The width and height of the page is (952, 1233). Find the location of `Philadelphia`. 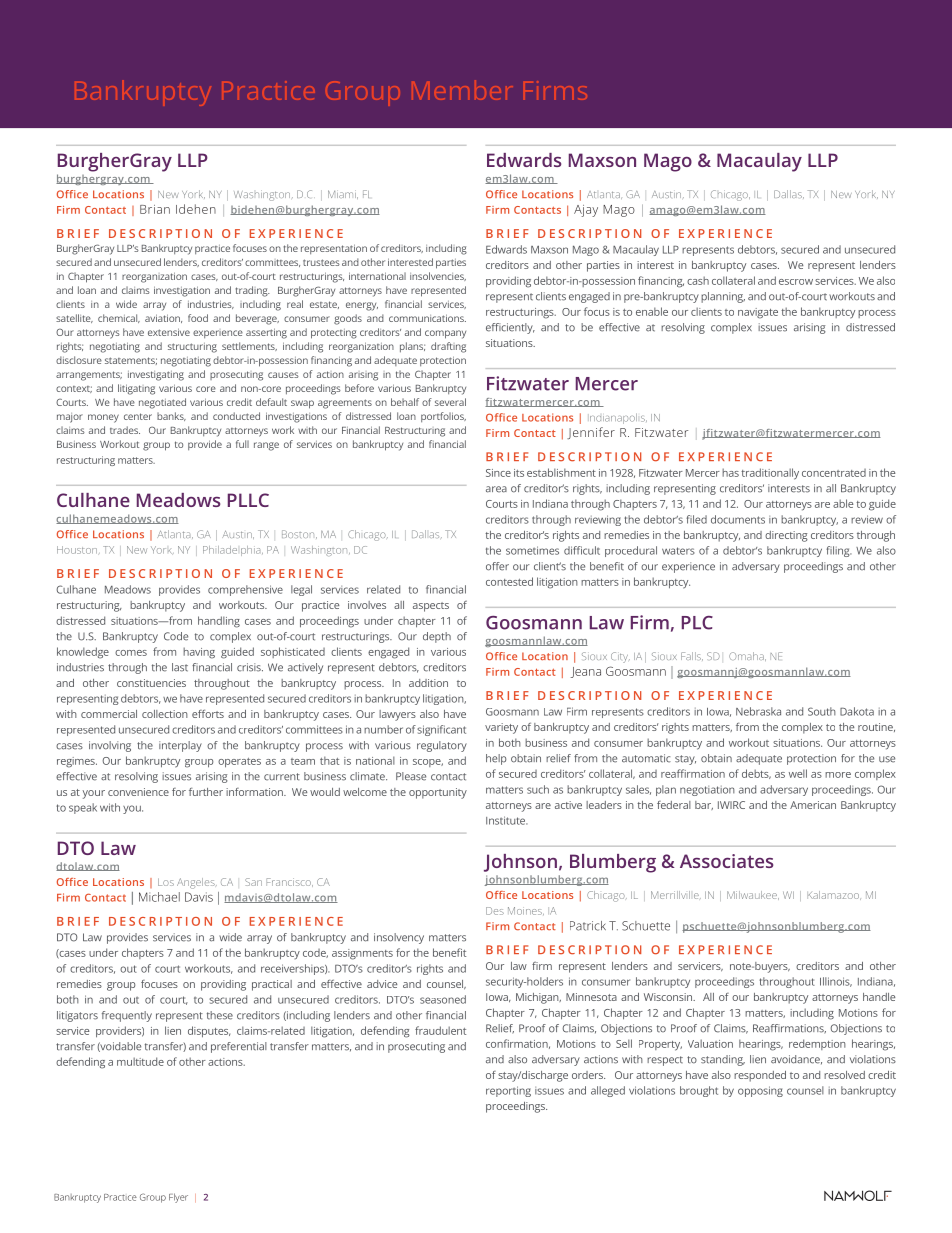

Philadelphia is located at coordinates (233, 551).
